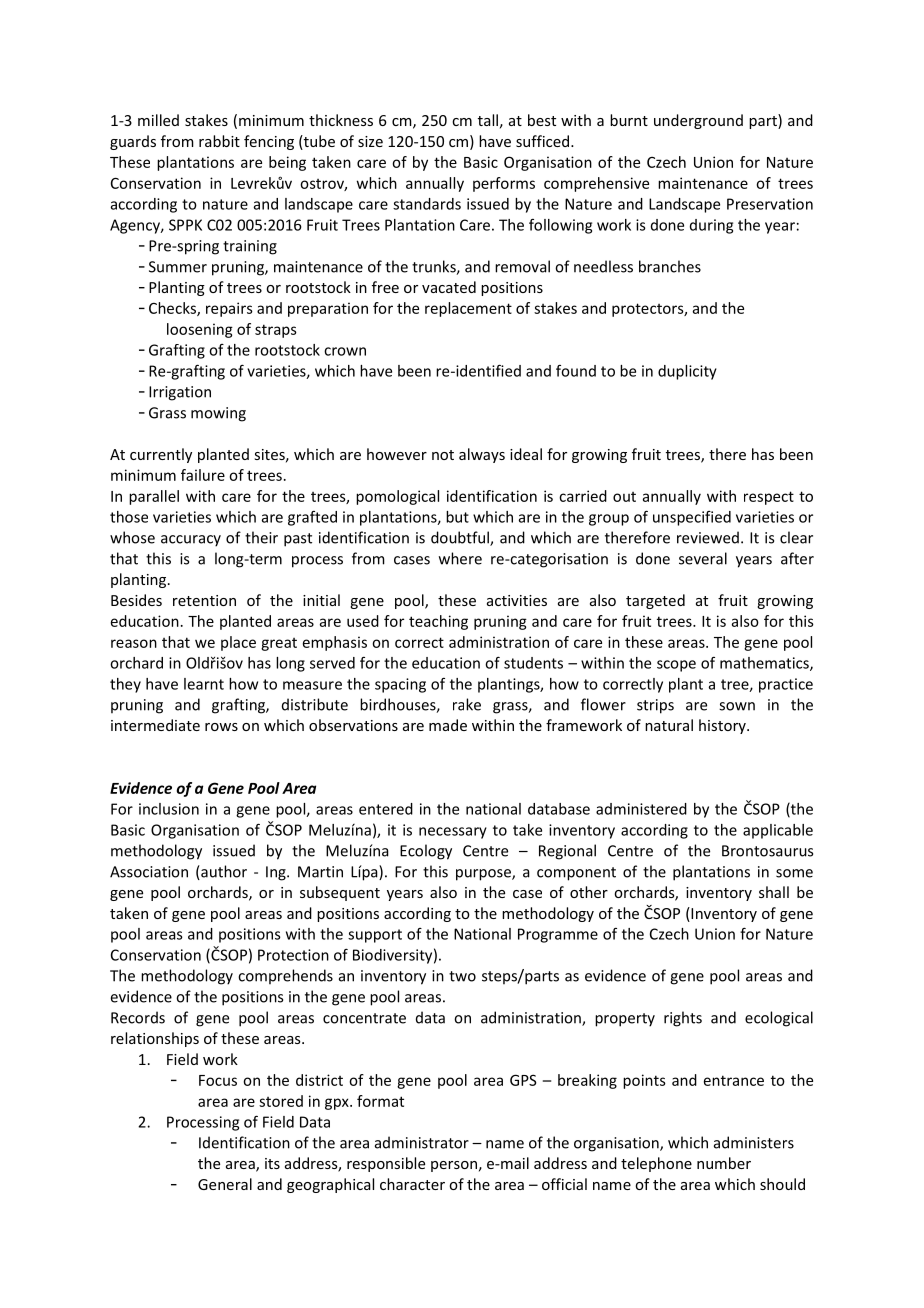 The image size is (924, 1308). Describe the element at coordinates (204, 684) in the screenshot. I see `learnt` at that location.
